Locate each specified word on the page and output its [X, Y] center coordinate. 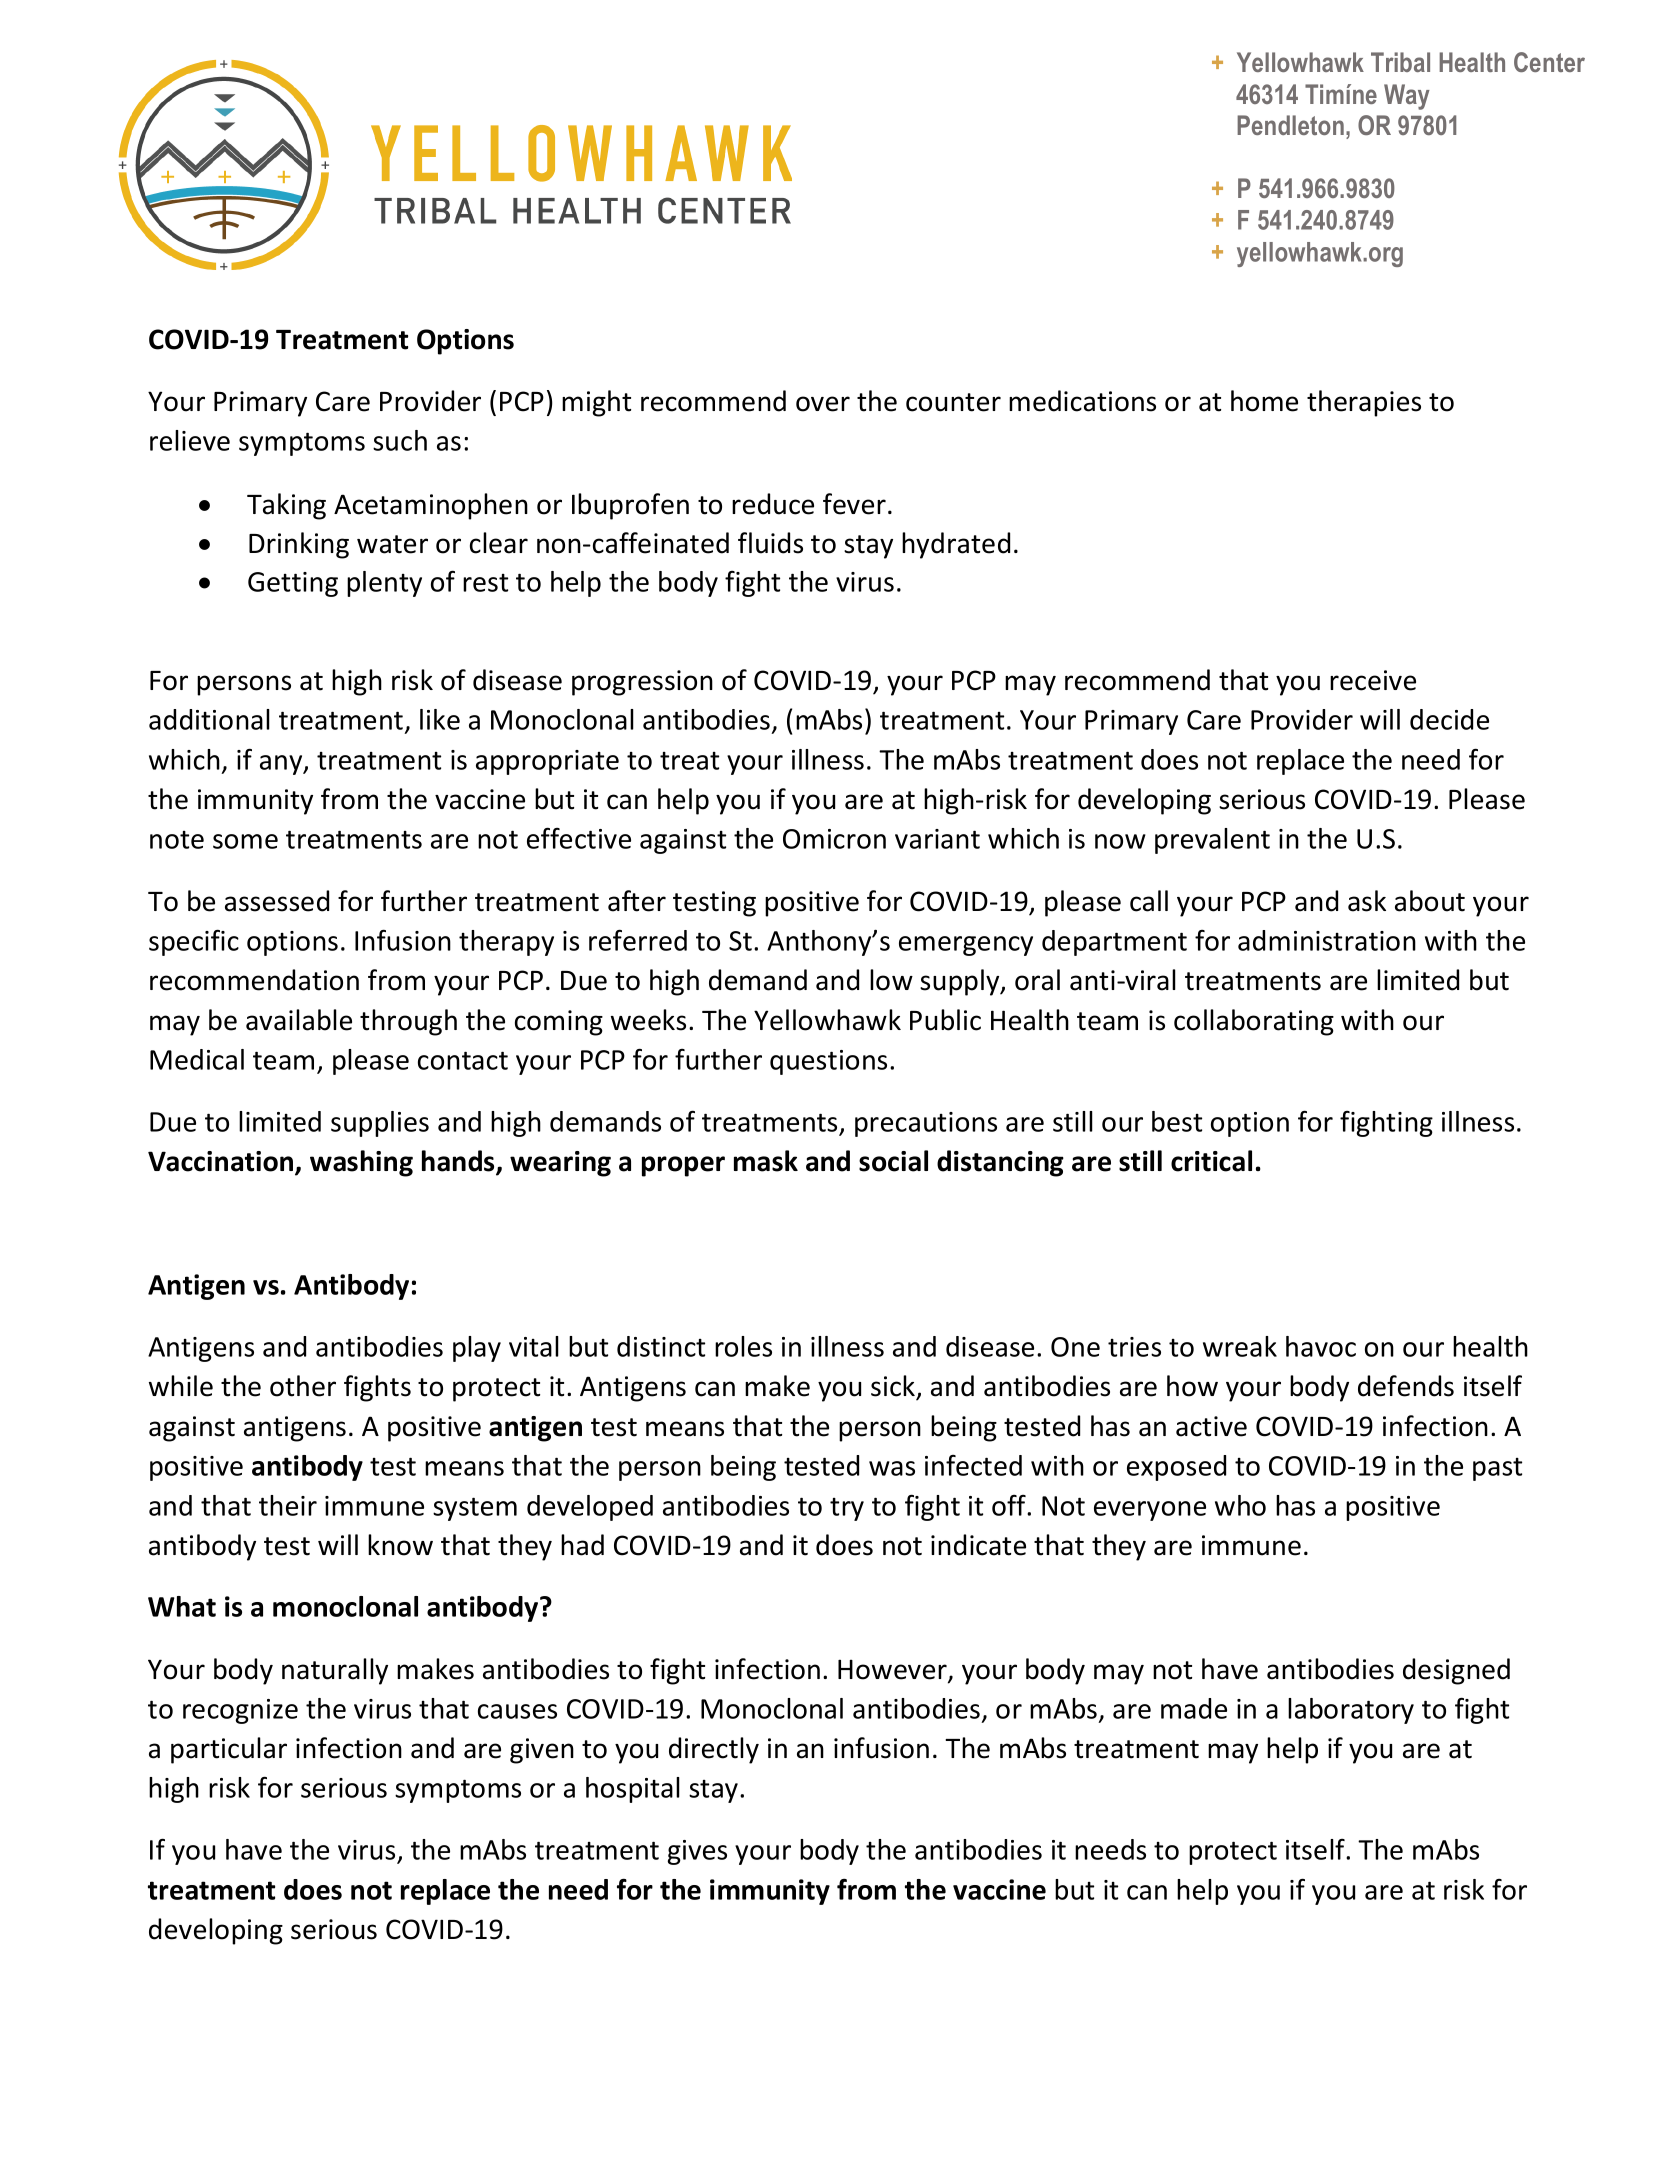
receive [1373, 680]
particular [229, 1750]
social [893, 1161]
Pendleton [1290, 125]
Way [1407, 97]
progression [642, 683]
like [440, 719]
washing [361, 1163]
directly [714, 1750]
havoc [1321, 1346]
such [400, 440]
